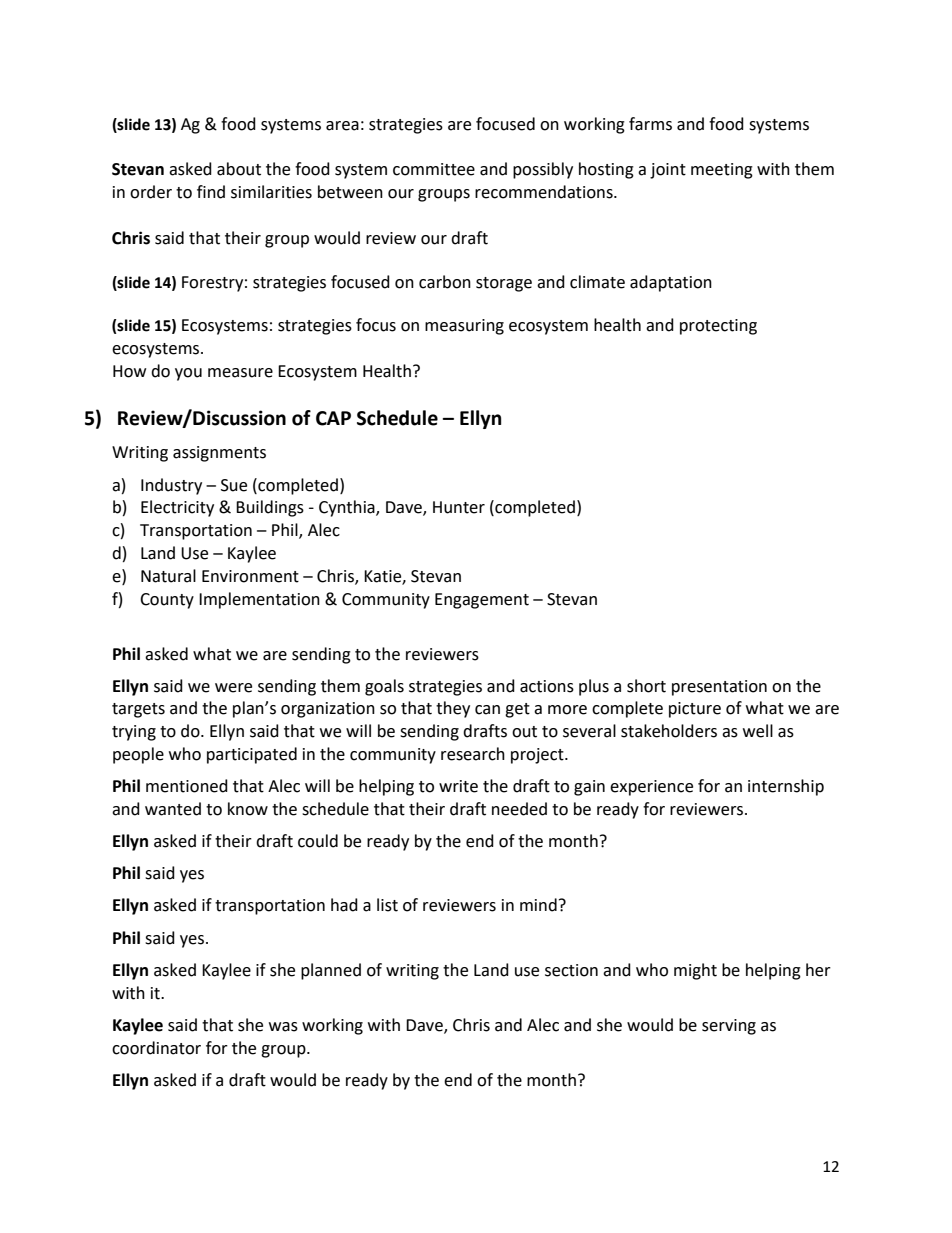  I want to click on were, so click(233, 688).
